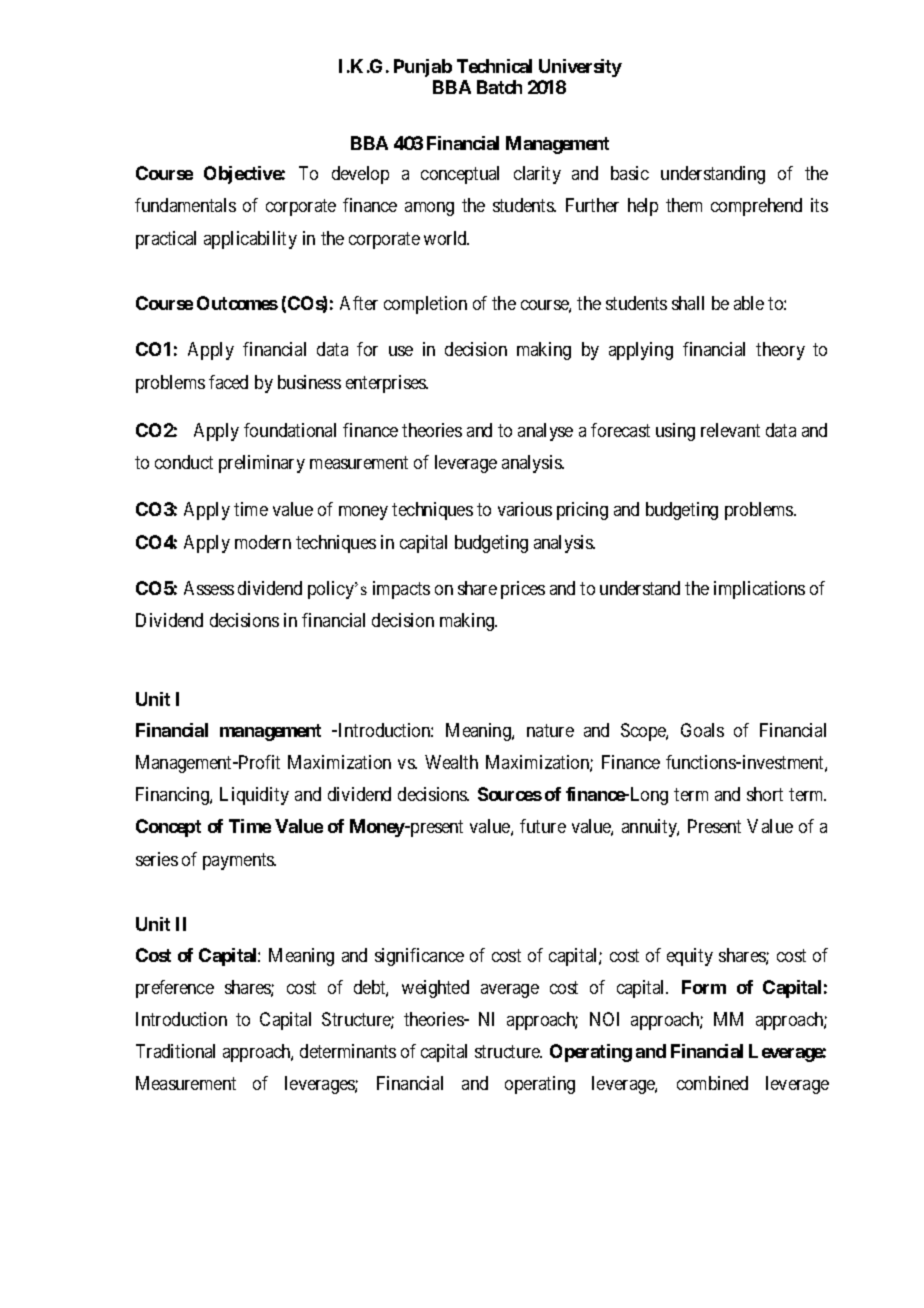  I want to click on combined, so click(712, 1083).
